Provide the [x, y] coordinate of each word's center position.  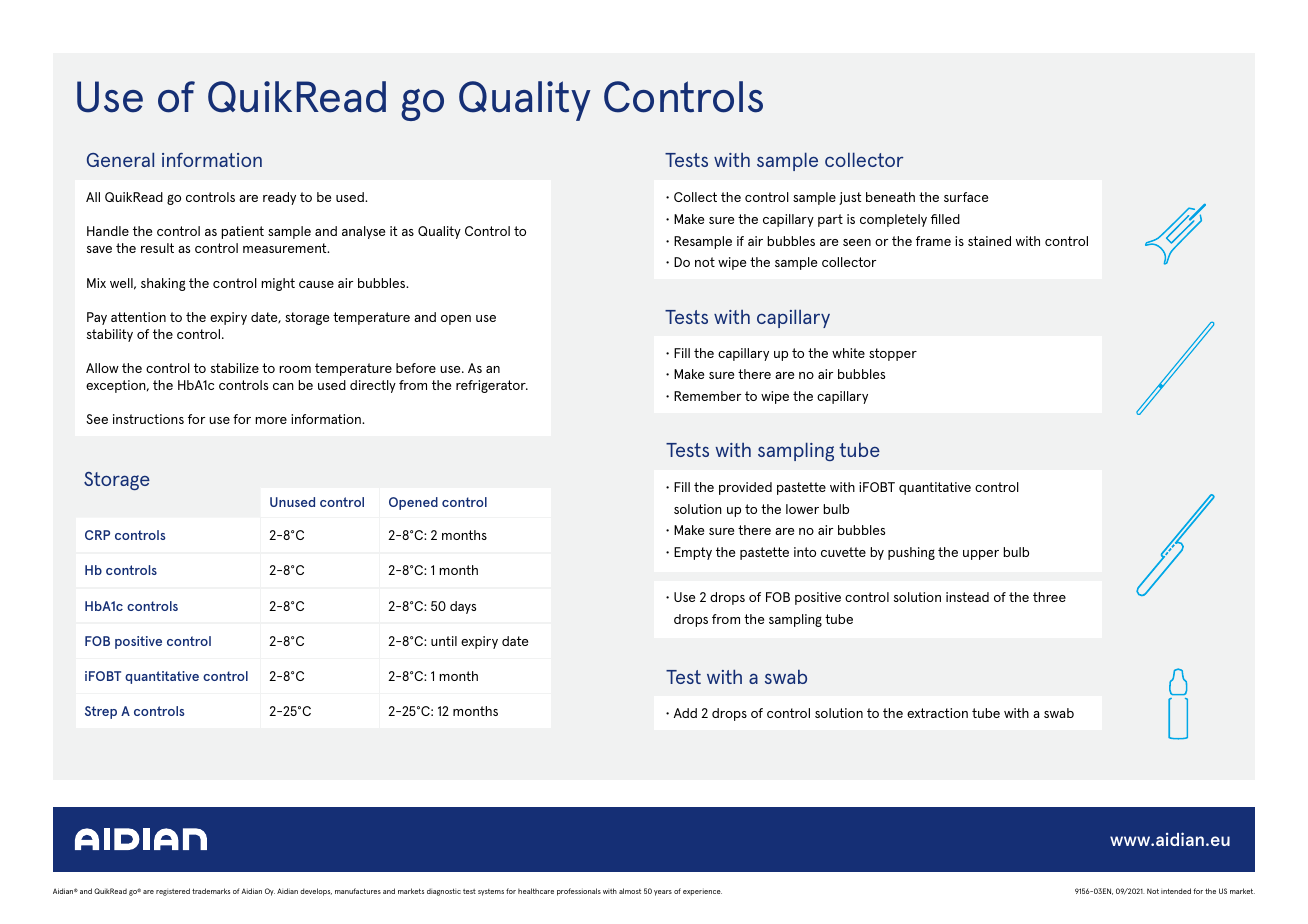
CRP [97, 535]
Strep [101, 712]
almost [630, 891]
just [850, 198]
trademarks [211, 891]
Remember [707, 396]
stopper [893, 354]
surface [966, 197]
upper [981, 555]
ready [279, 198]
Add [685, 713]
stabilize [235, 368]
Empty [693, 553]
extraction [937, 713]
